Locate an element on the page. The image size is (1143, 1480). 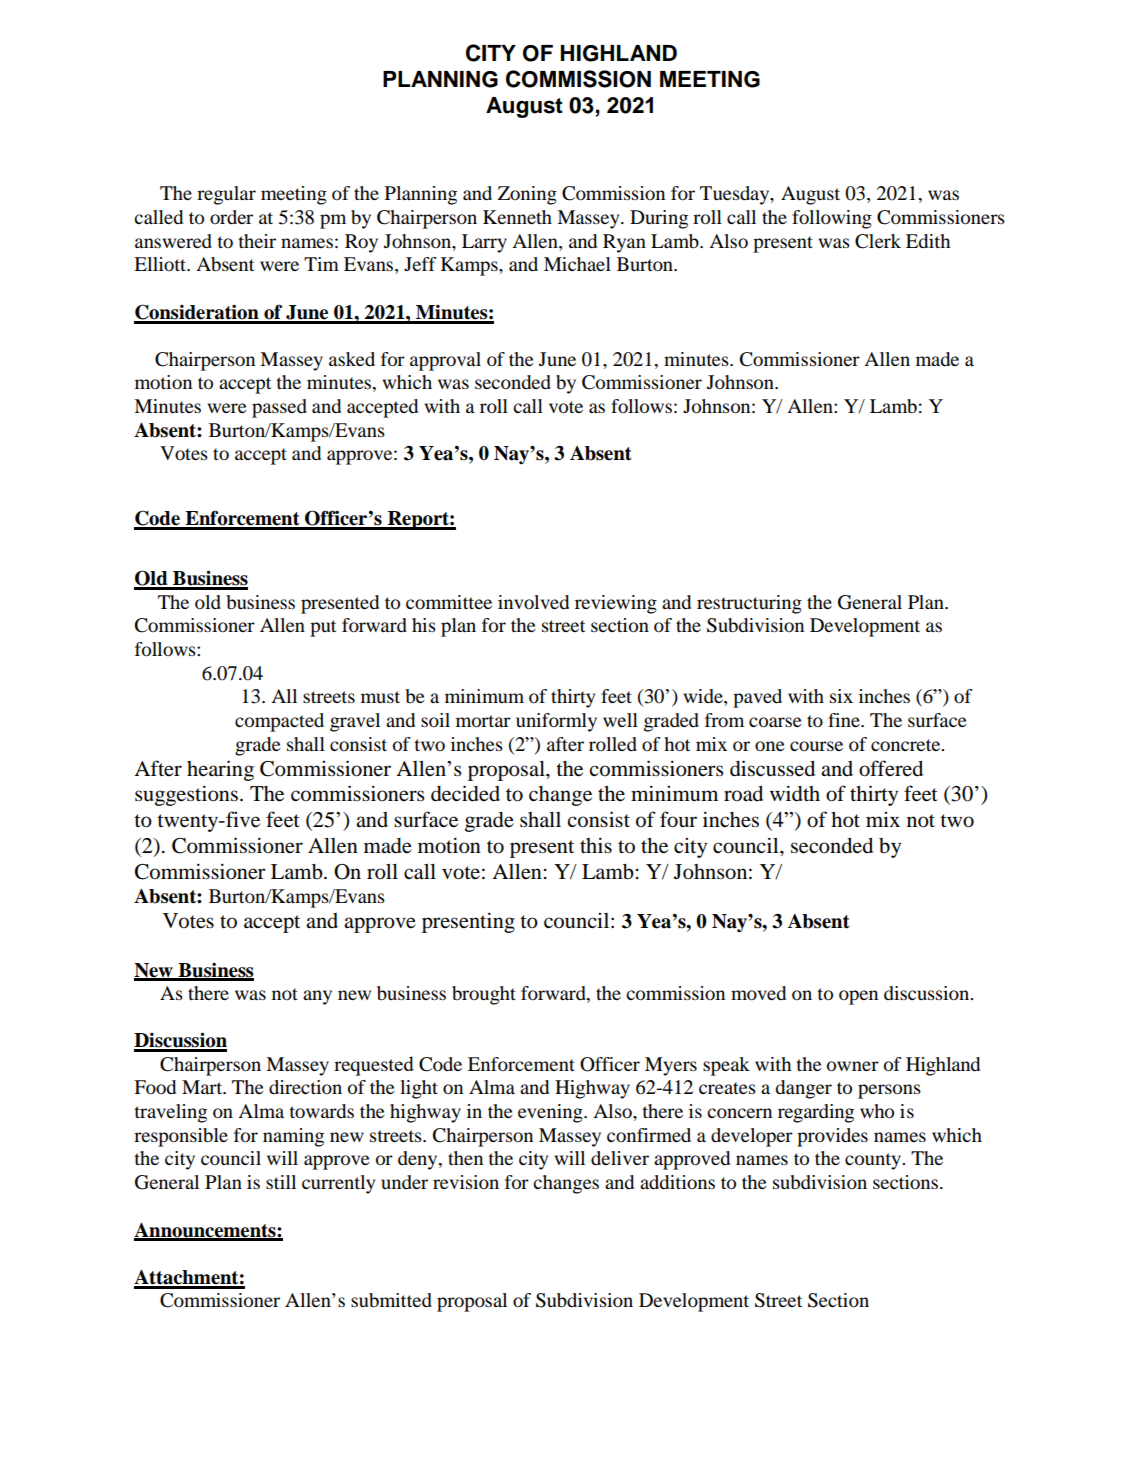
restructuring is located at coordinates (749, 604).
